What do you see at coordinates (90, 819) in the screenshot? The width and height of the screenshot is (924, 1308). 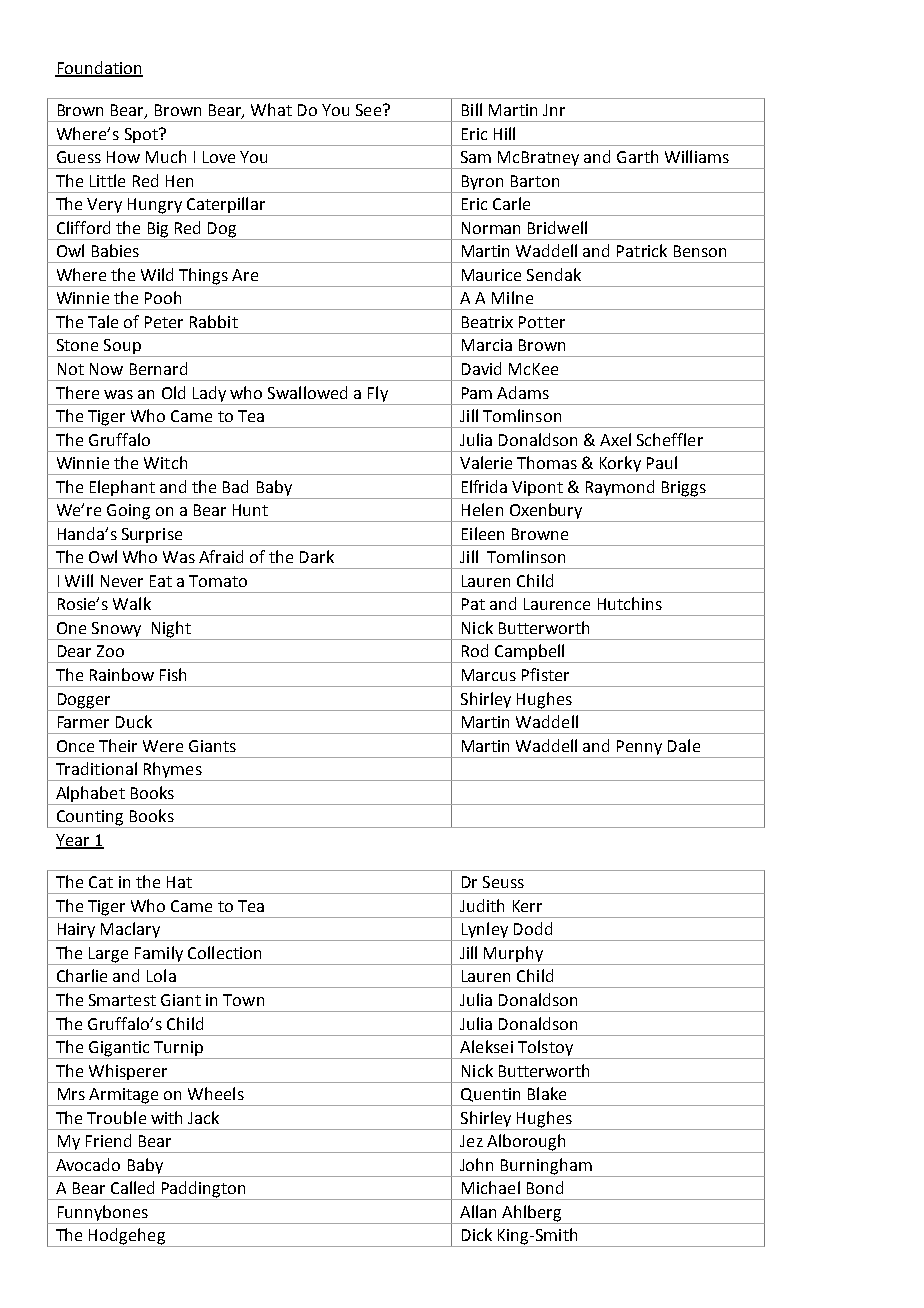 I see `Counting` at bounding box center [90, 819].
